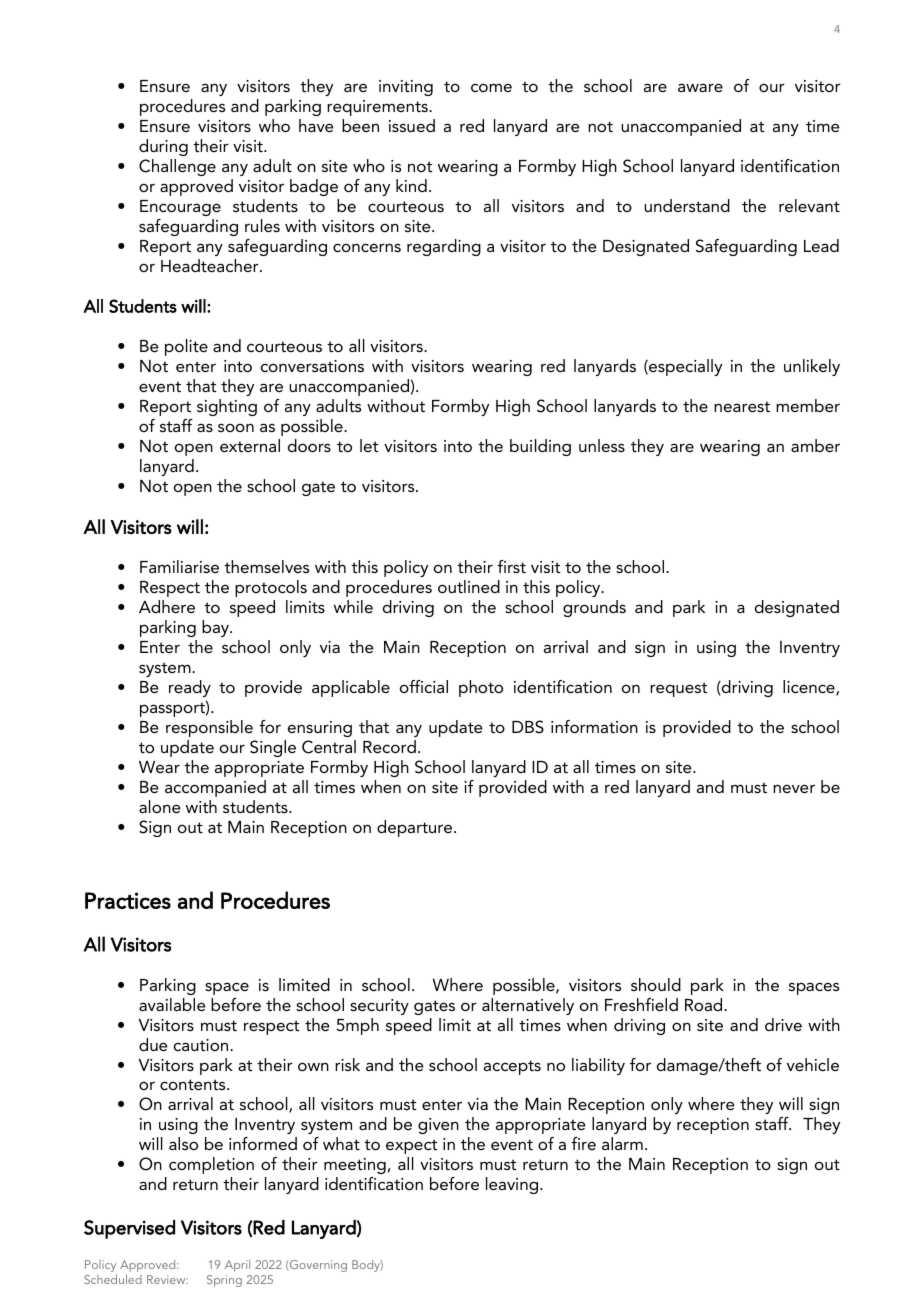  I want to click on aware, so click(700, 87).
